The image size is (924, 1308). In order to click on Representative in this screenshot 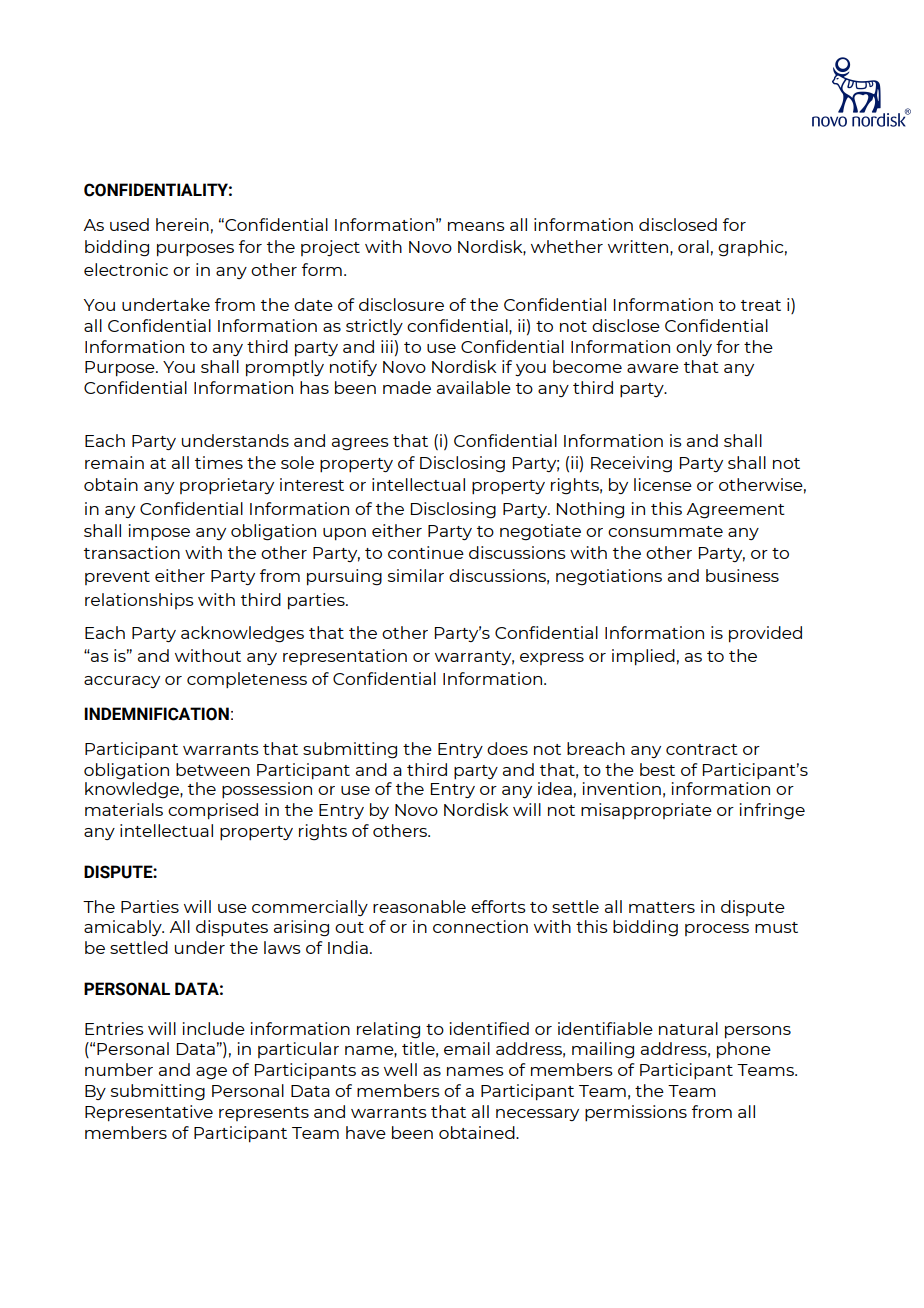, I will do `click(149, 1113)`.
